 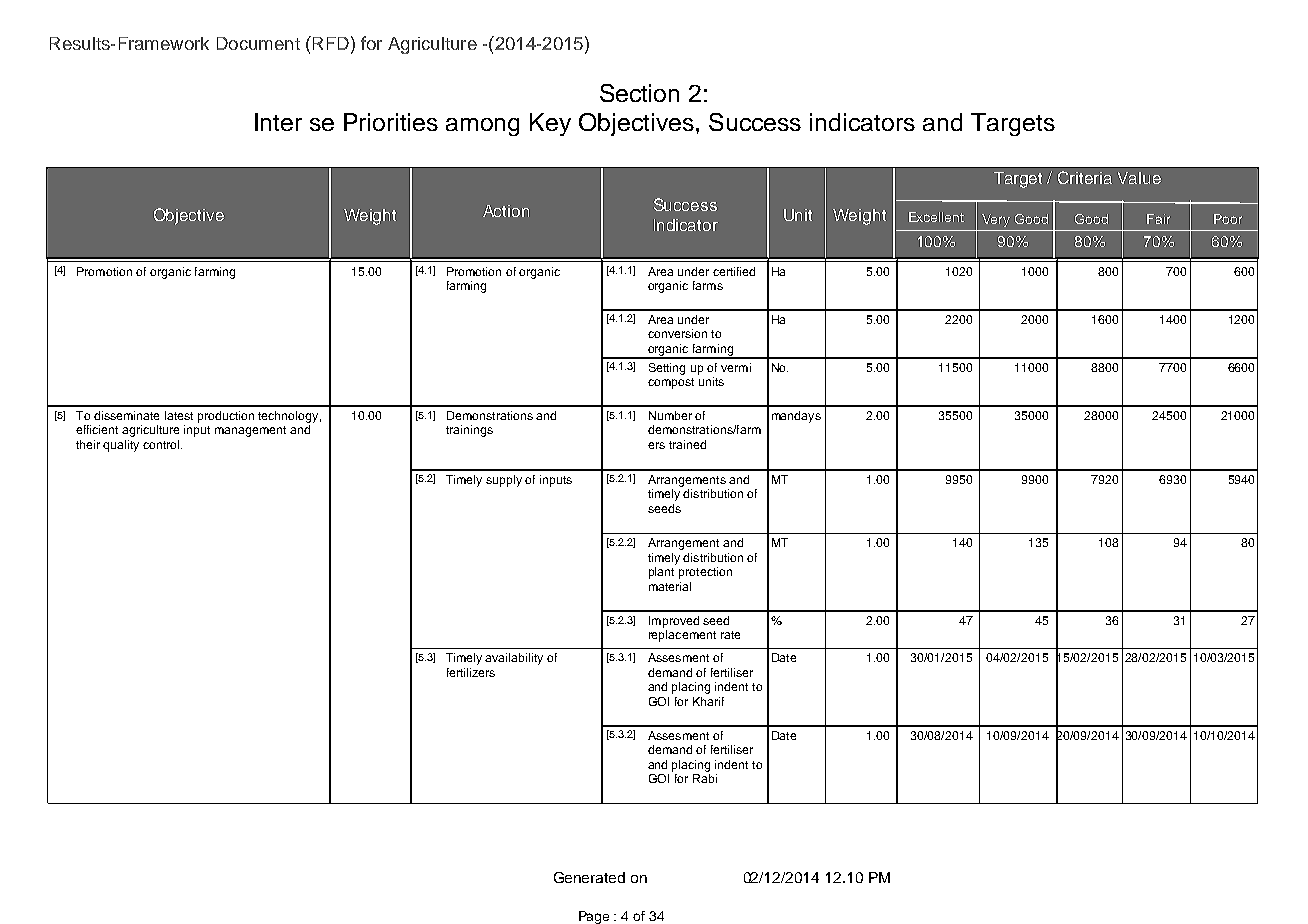 I want to click on conversion, so click(x=677, y=333).
